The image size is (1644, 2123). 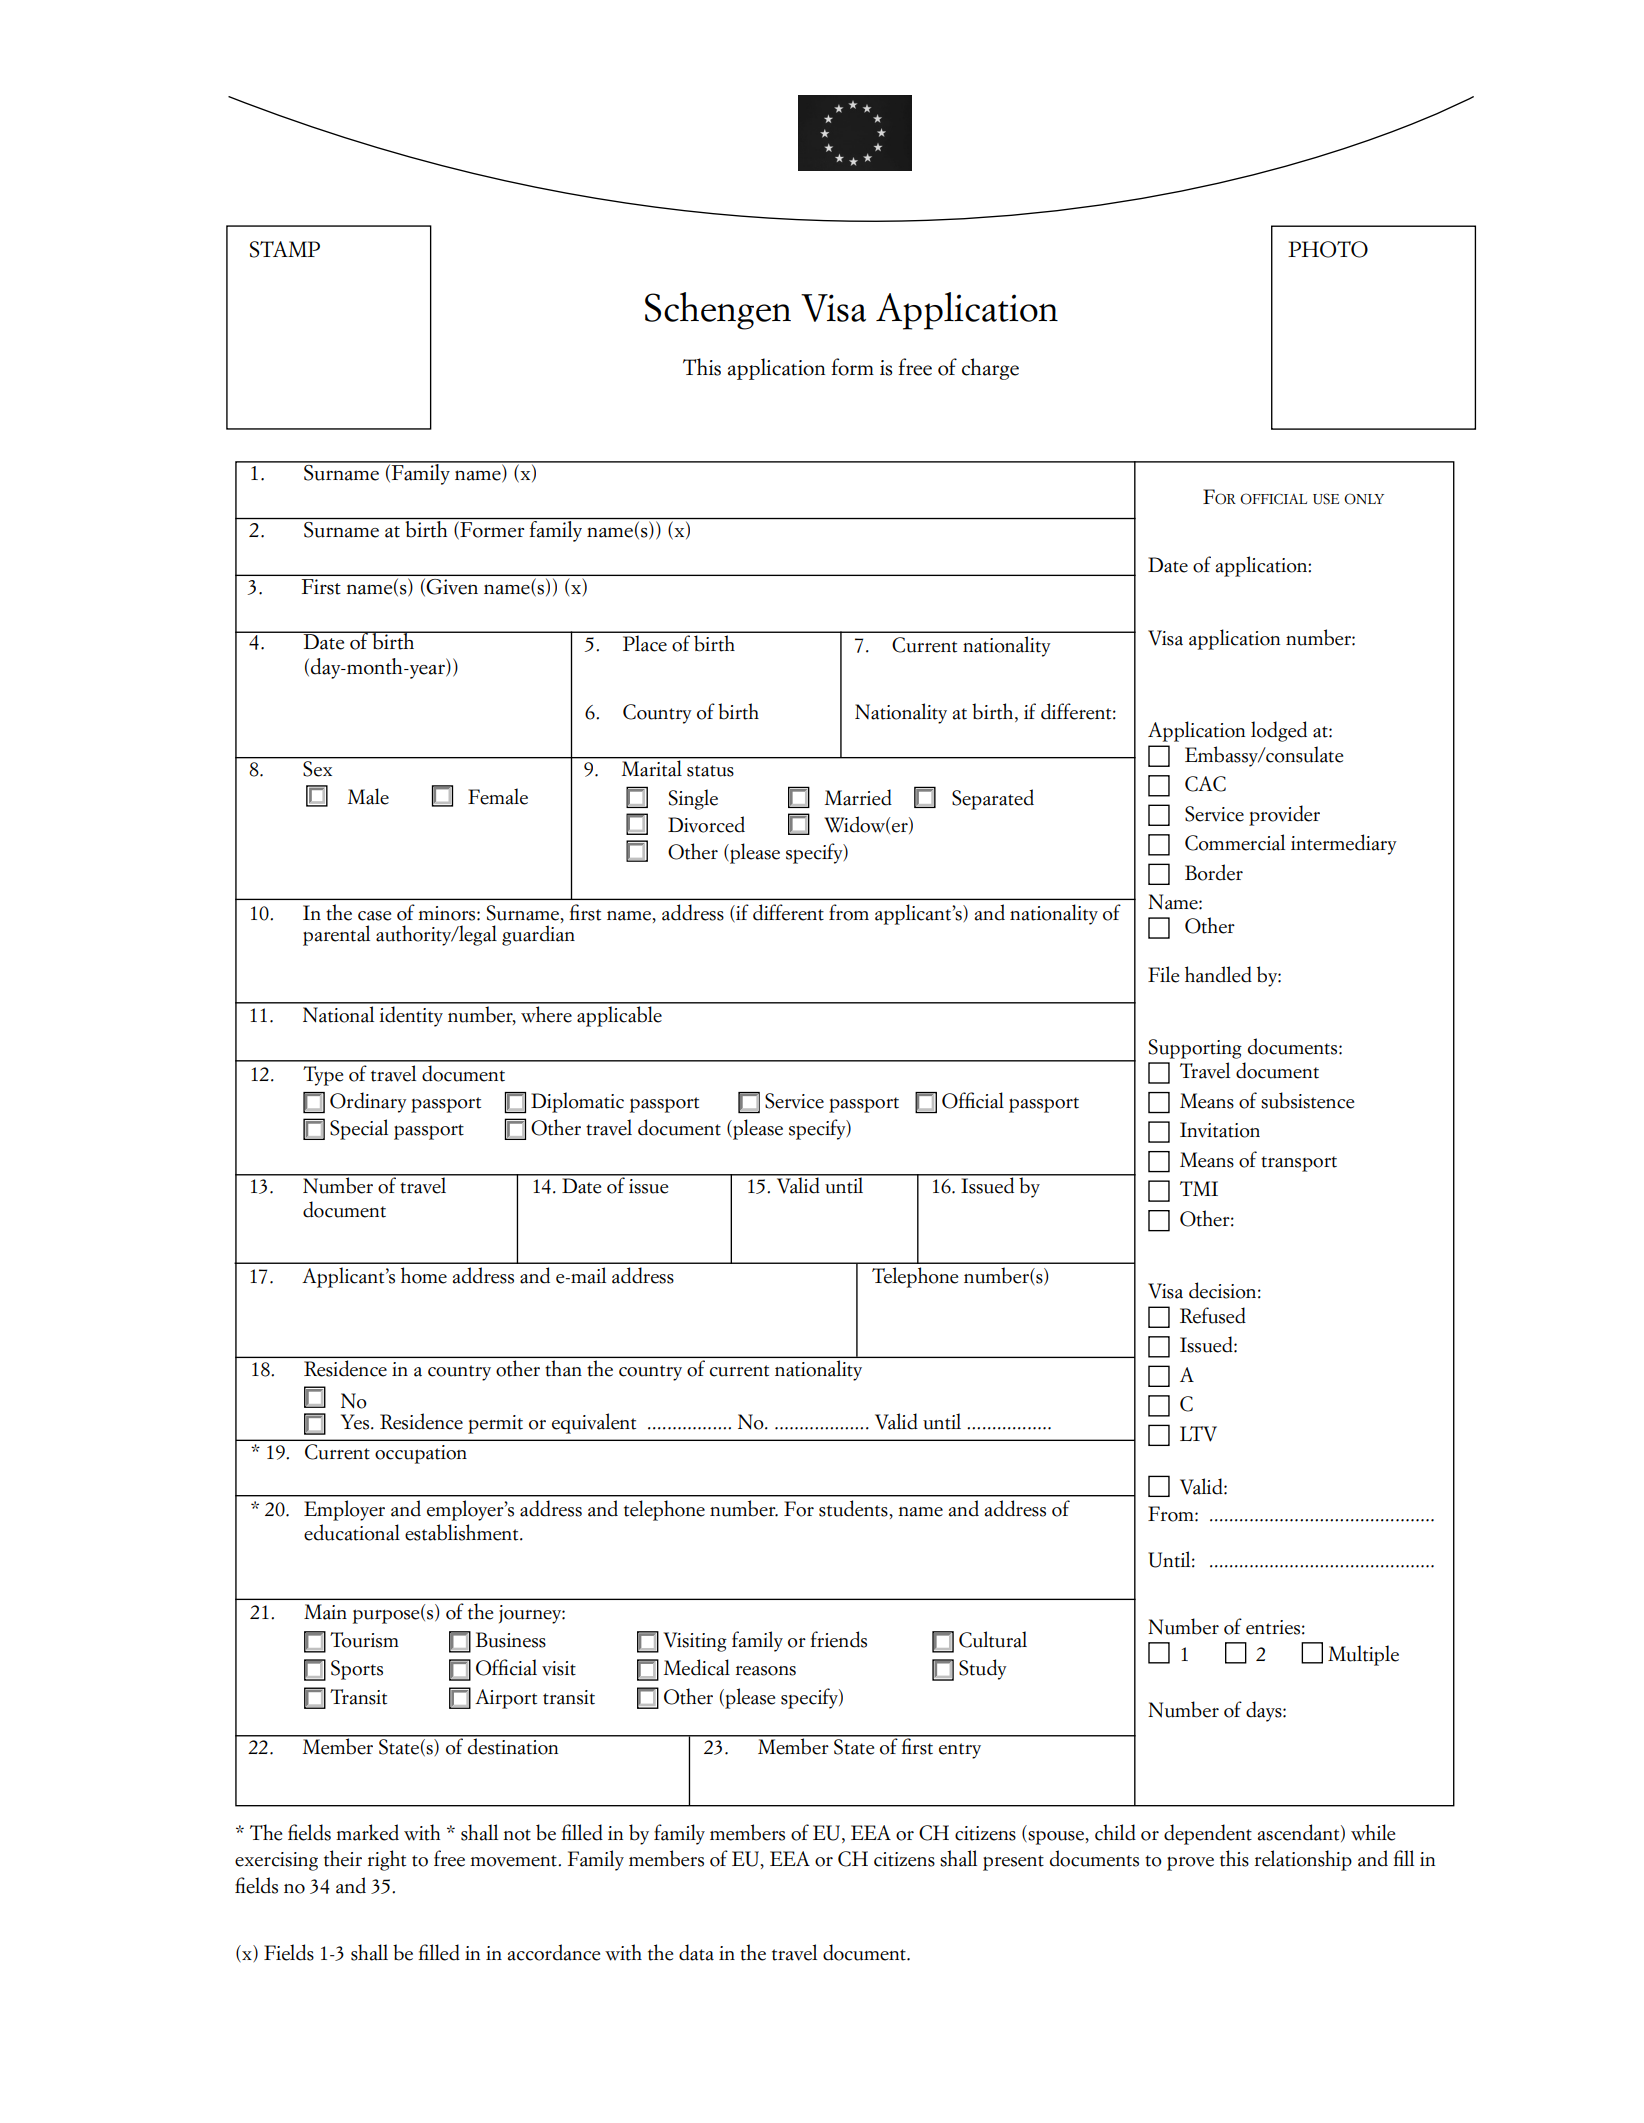 I want to click on Ordinary, so click(x=368, y=1102).
